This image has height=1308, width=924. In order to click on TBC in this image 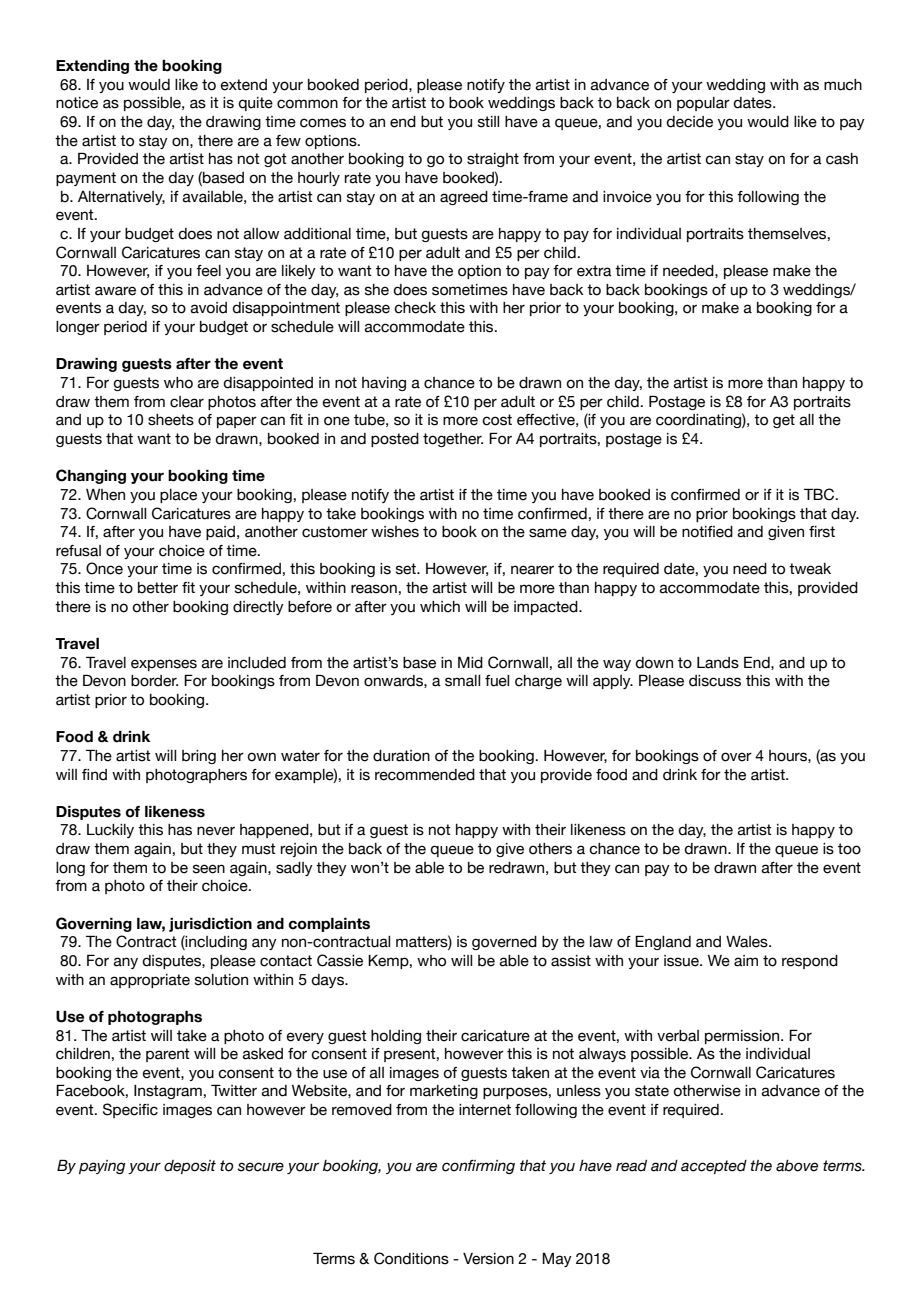, I will do `click(820, 494)`.
